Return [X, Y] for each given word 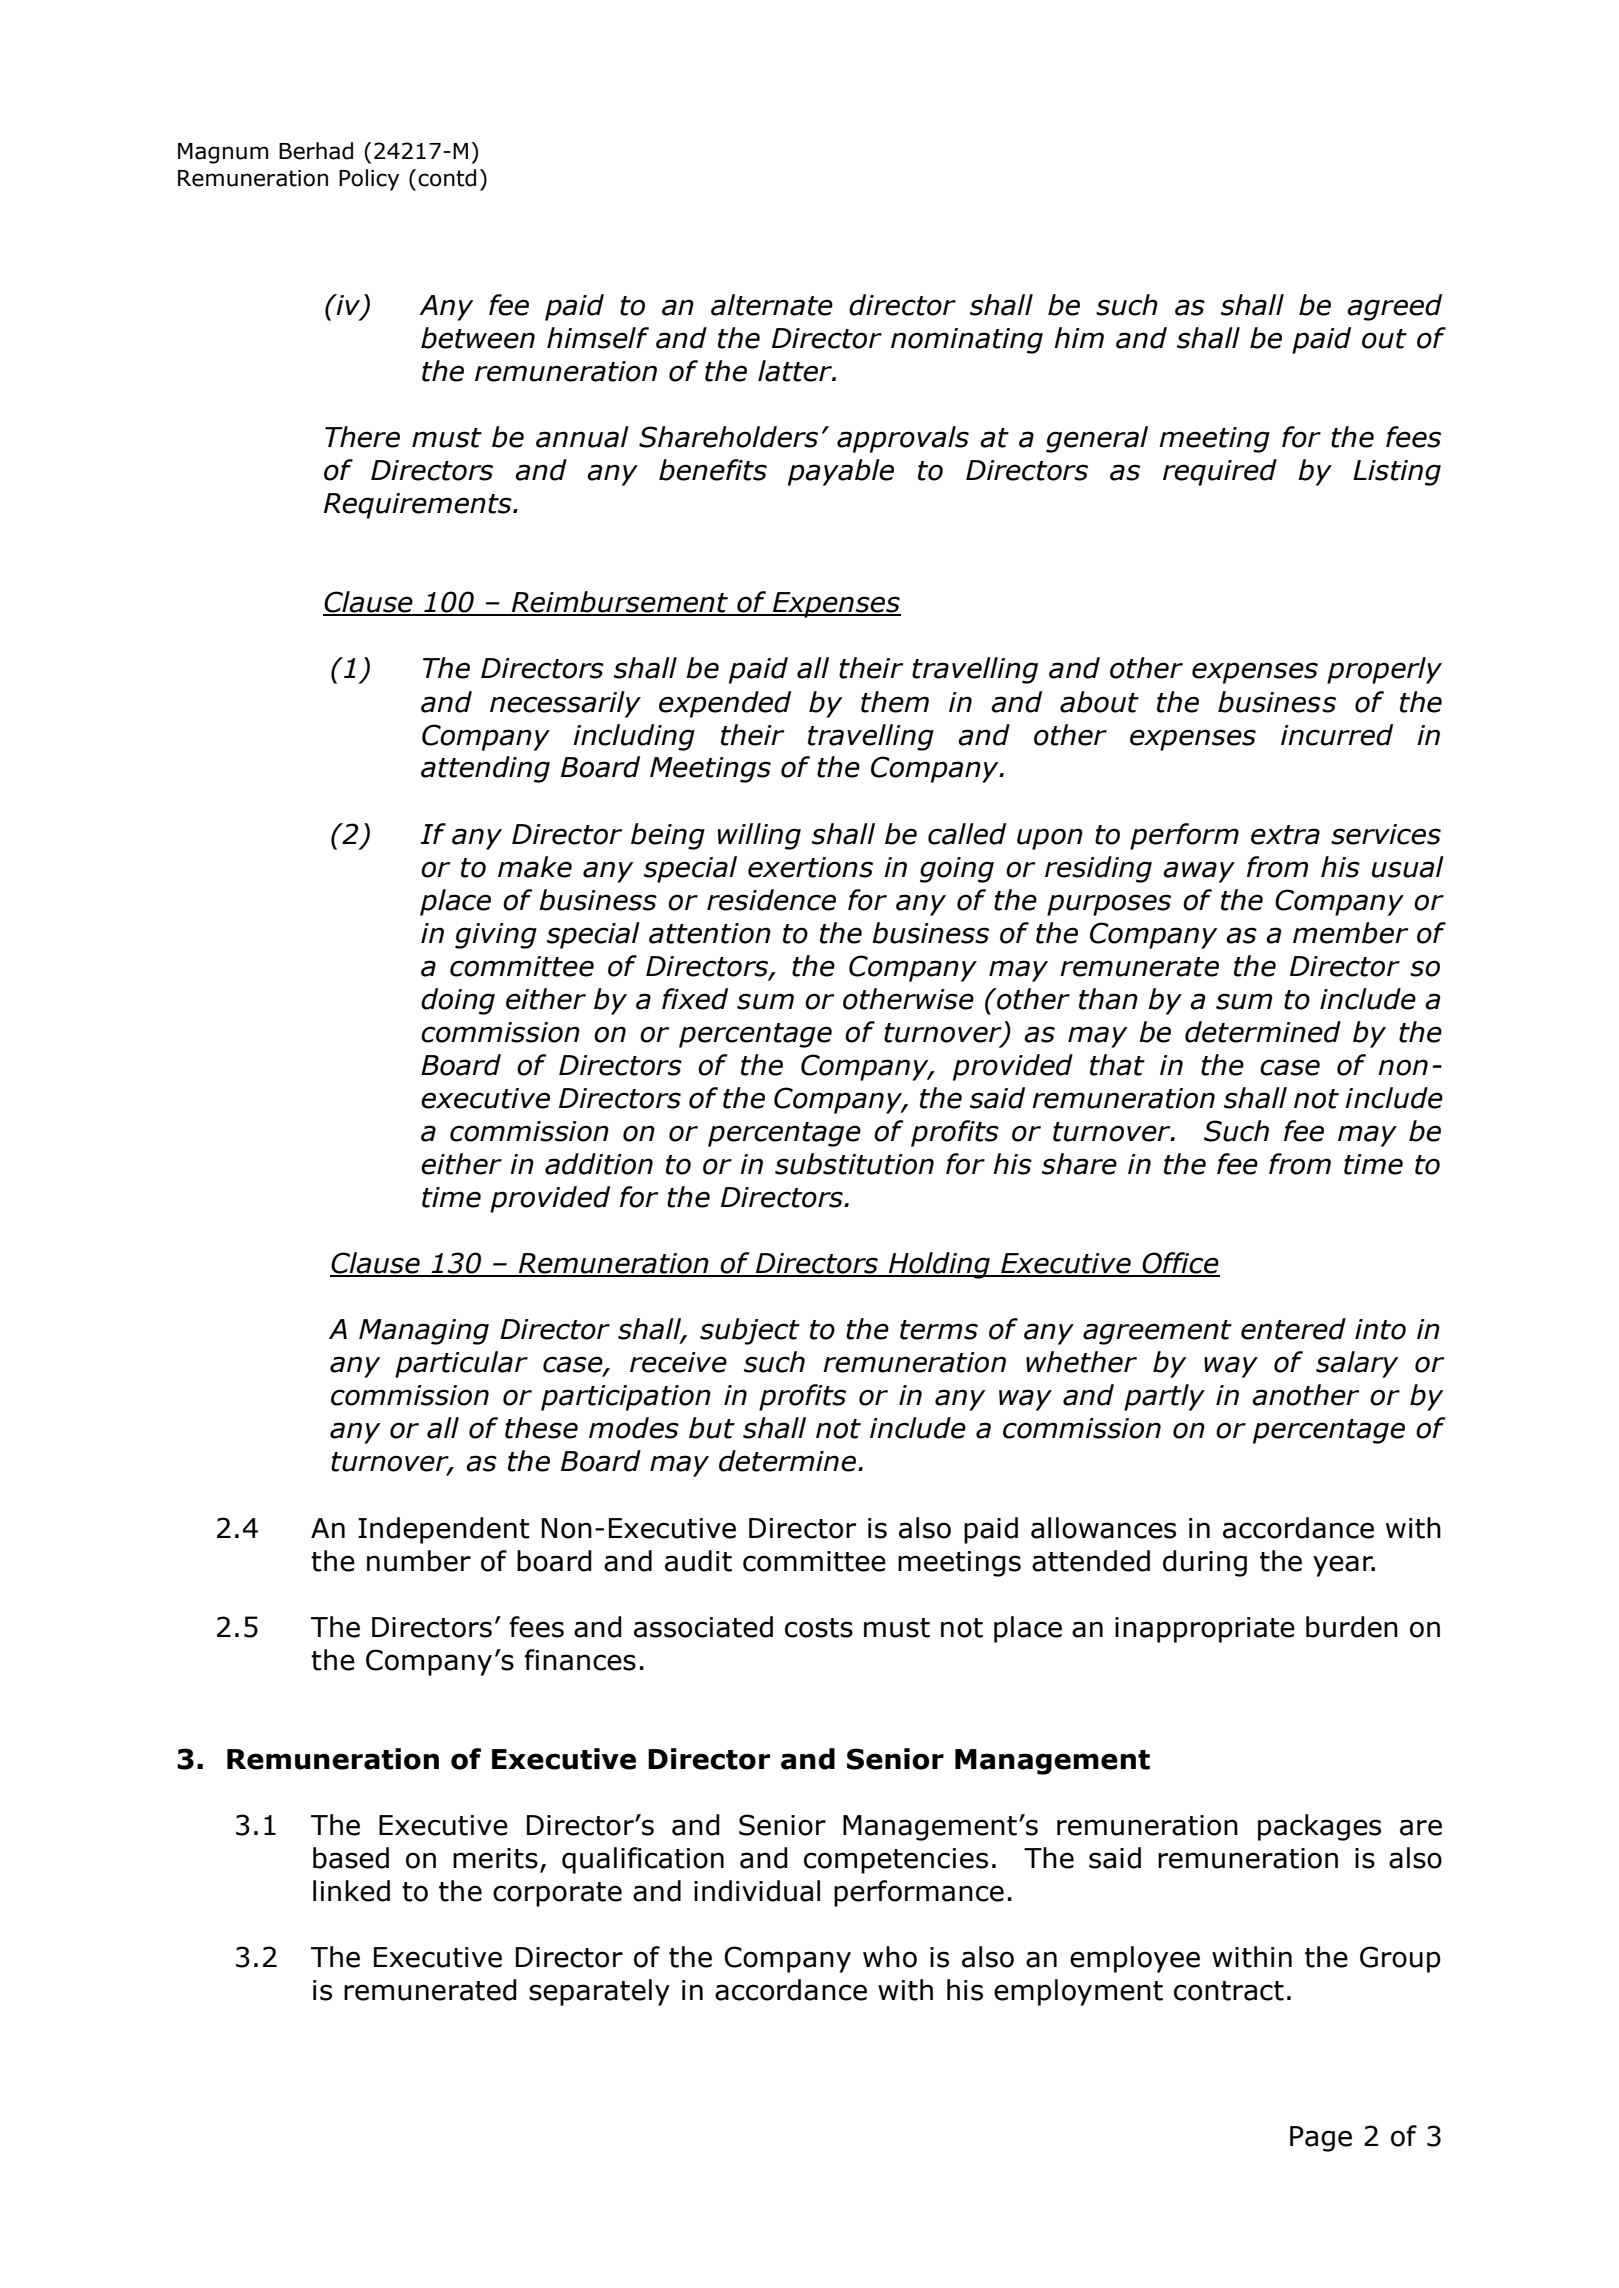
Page [1321, 2139]
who [890, 1957]
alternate [772, 305]
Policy [369, 180]
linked [351, 1891]
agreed [1394, 307]
